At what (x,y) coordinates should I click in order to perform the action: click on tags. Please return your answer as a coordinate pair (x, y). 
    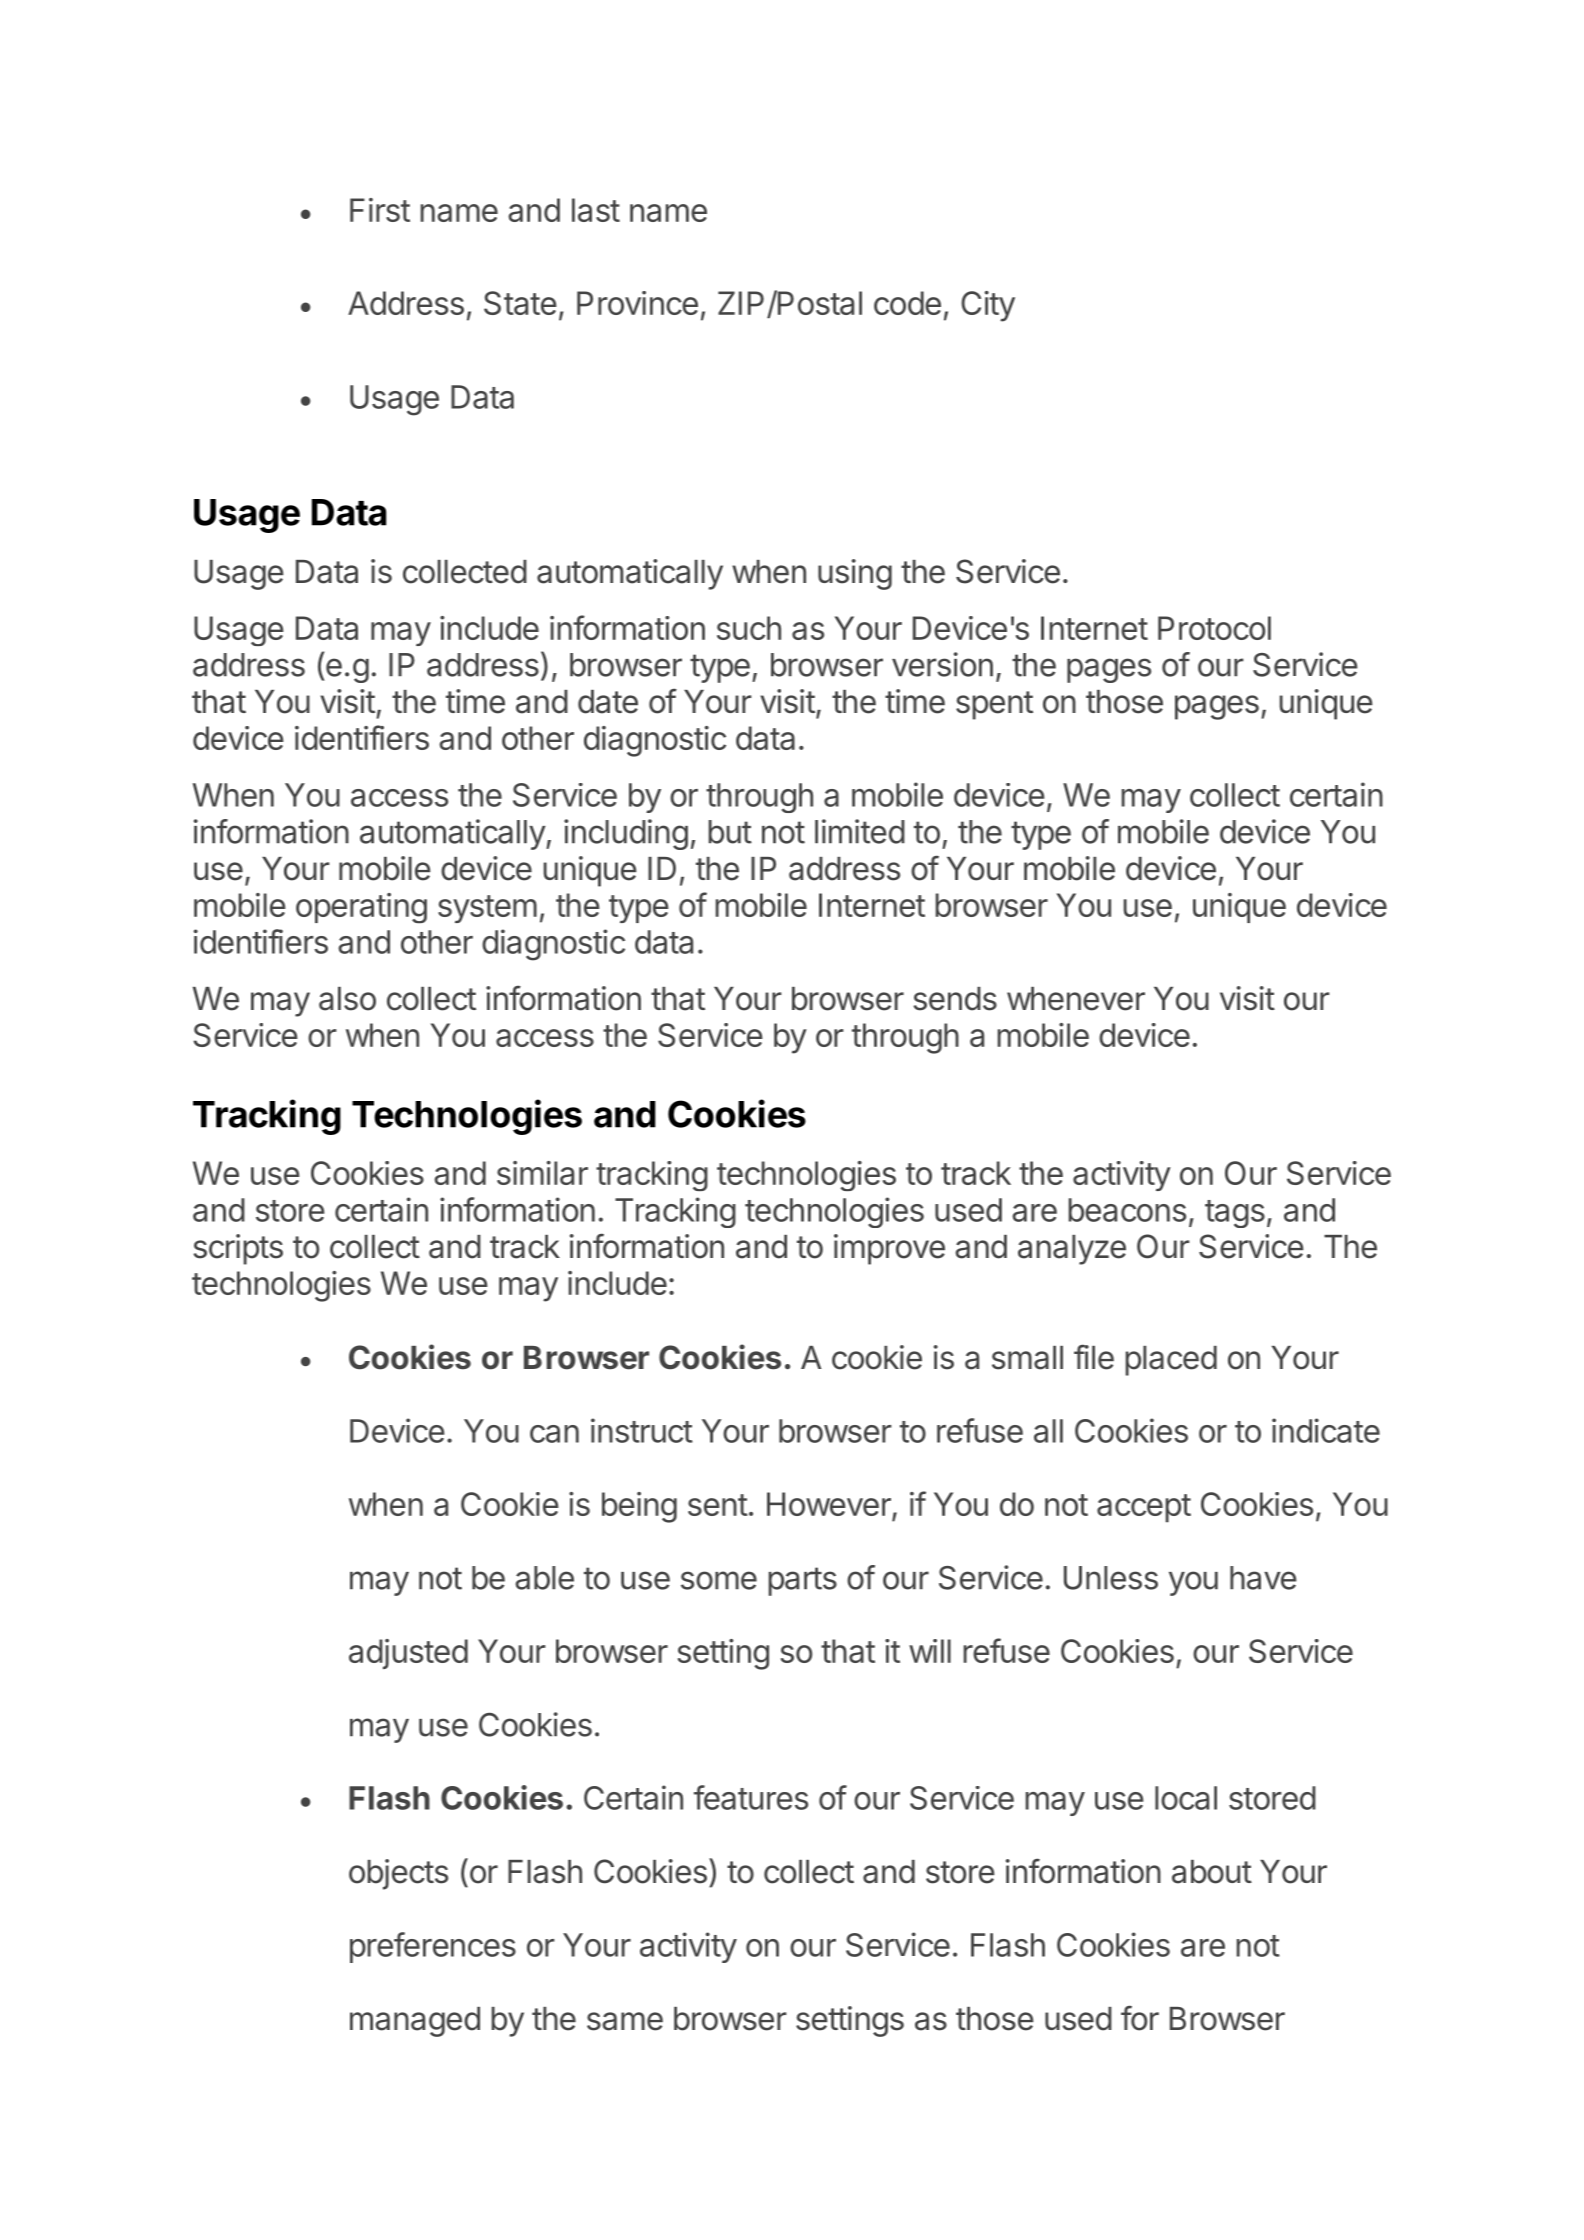
    Looking at the image, I should click on (1235, 1214).
